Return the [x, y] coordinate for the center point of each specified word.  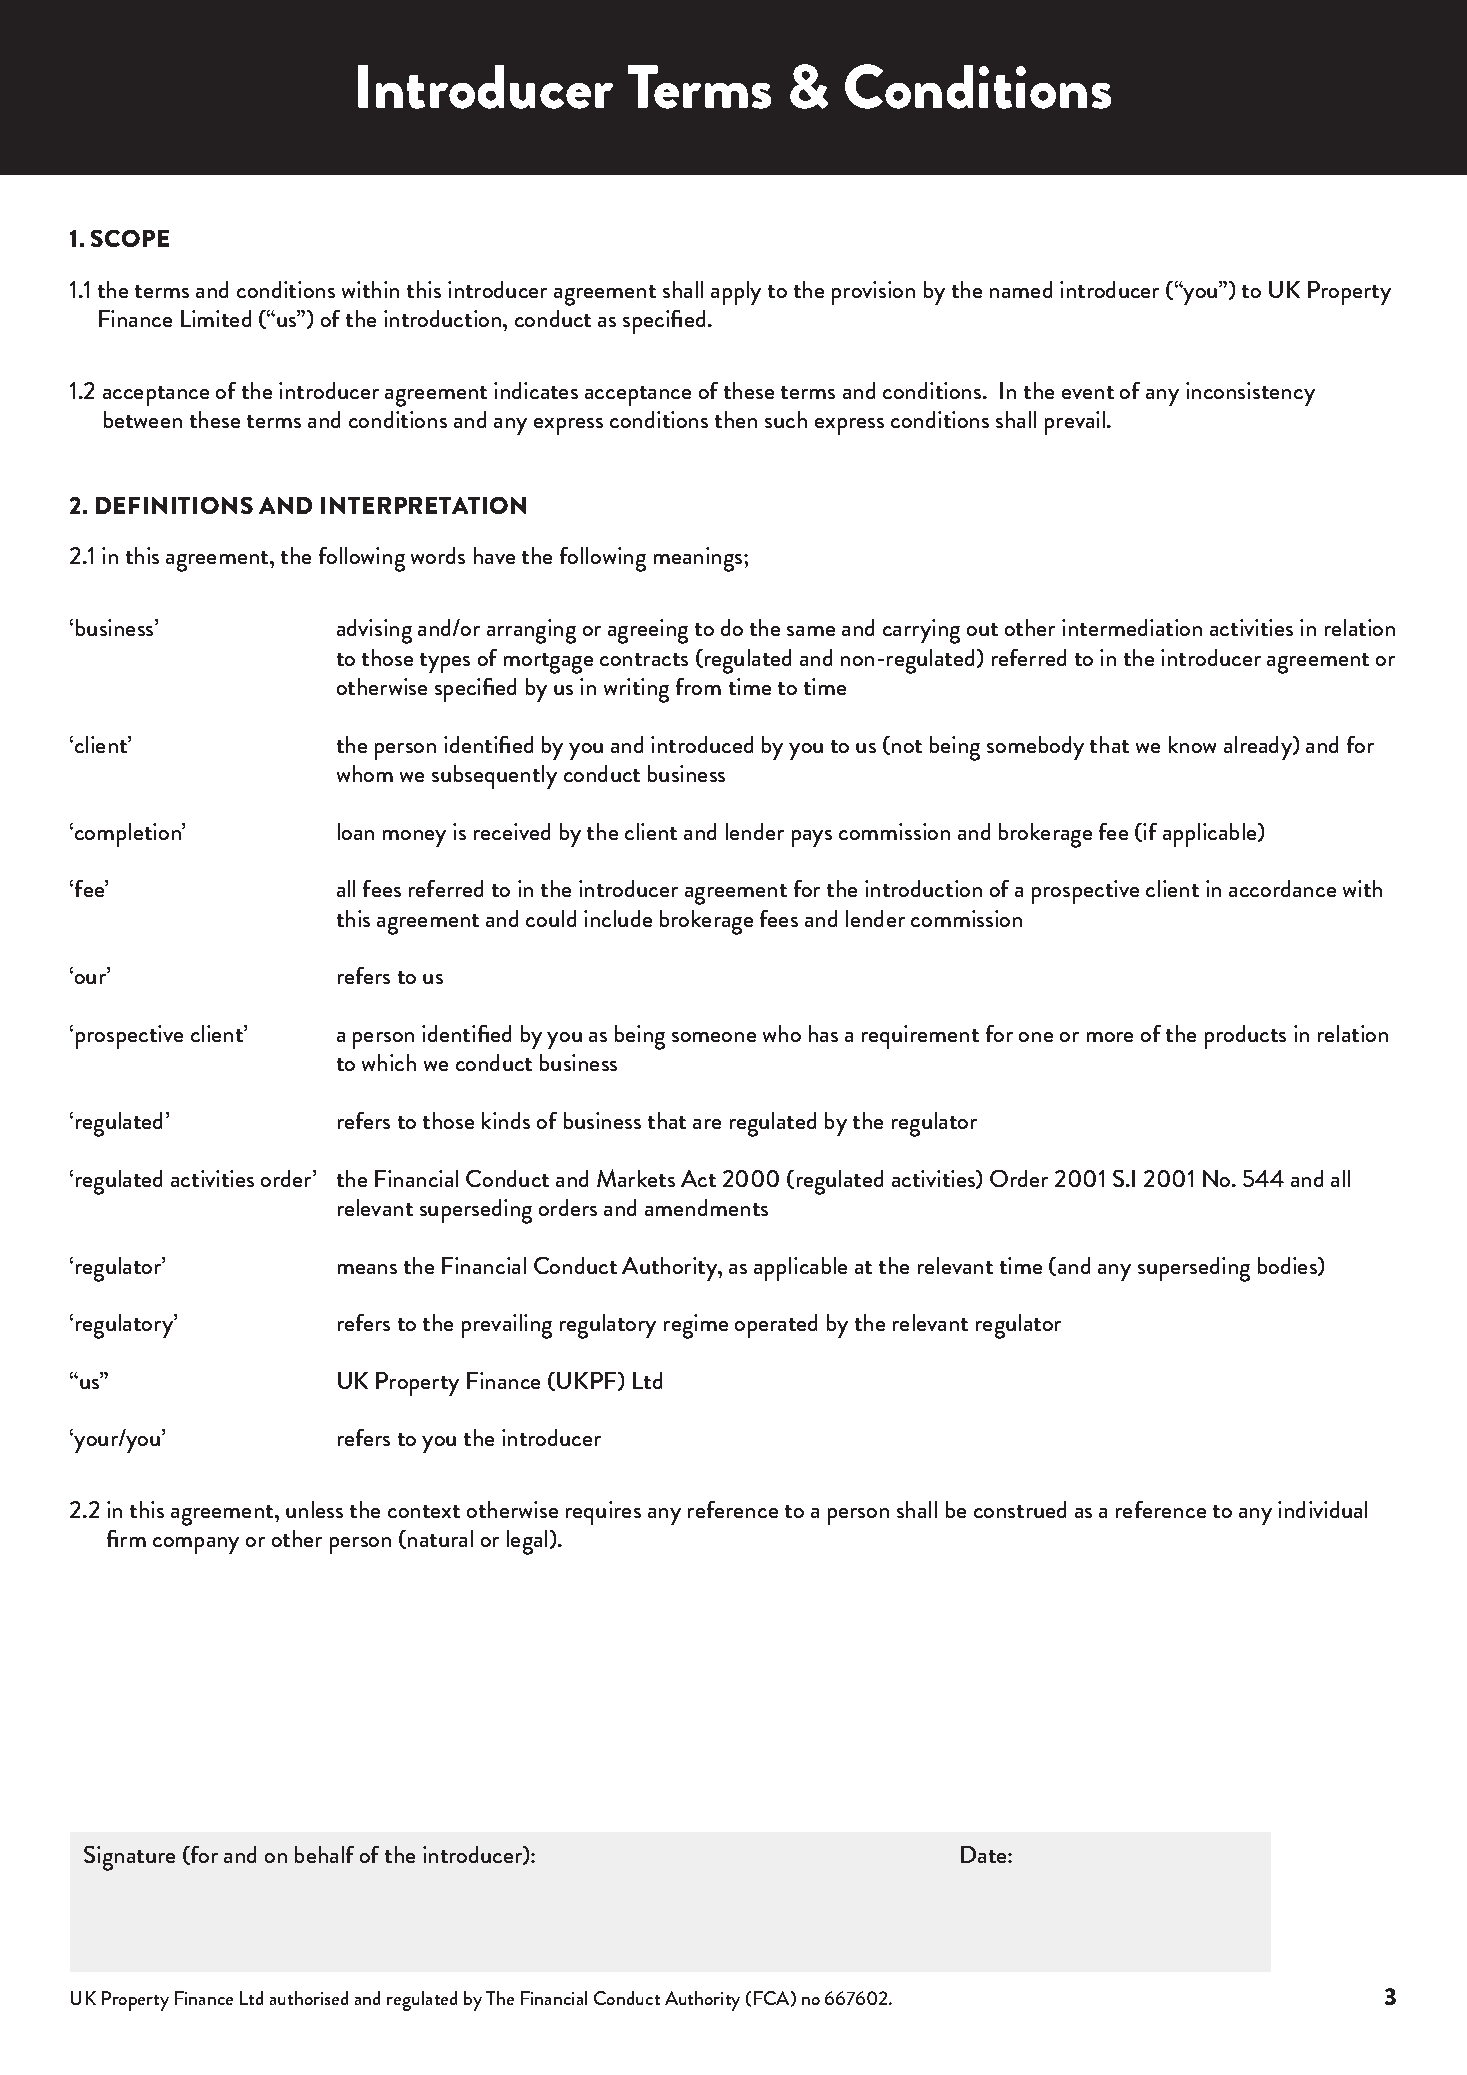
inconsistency [1250, 394]
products [1245, 1037]
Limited [216, 318]
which [389, 1062]
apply [736, 293]
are [707, 1124]
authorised [309, 1998]
